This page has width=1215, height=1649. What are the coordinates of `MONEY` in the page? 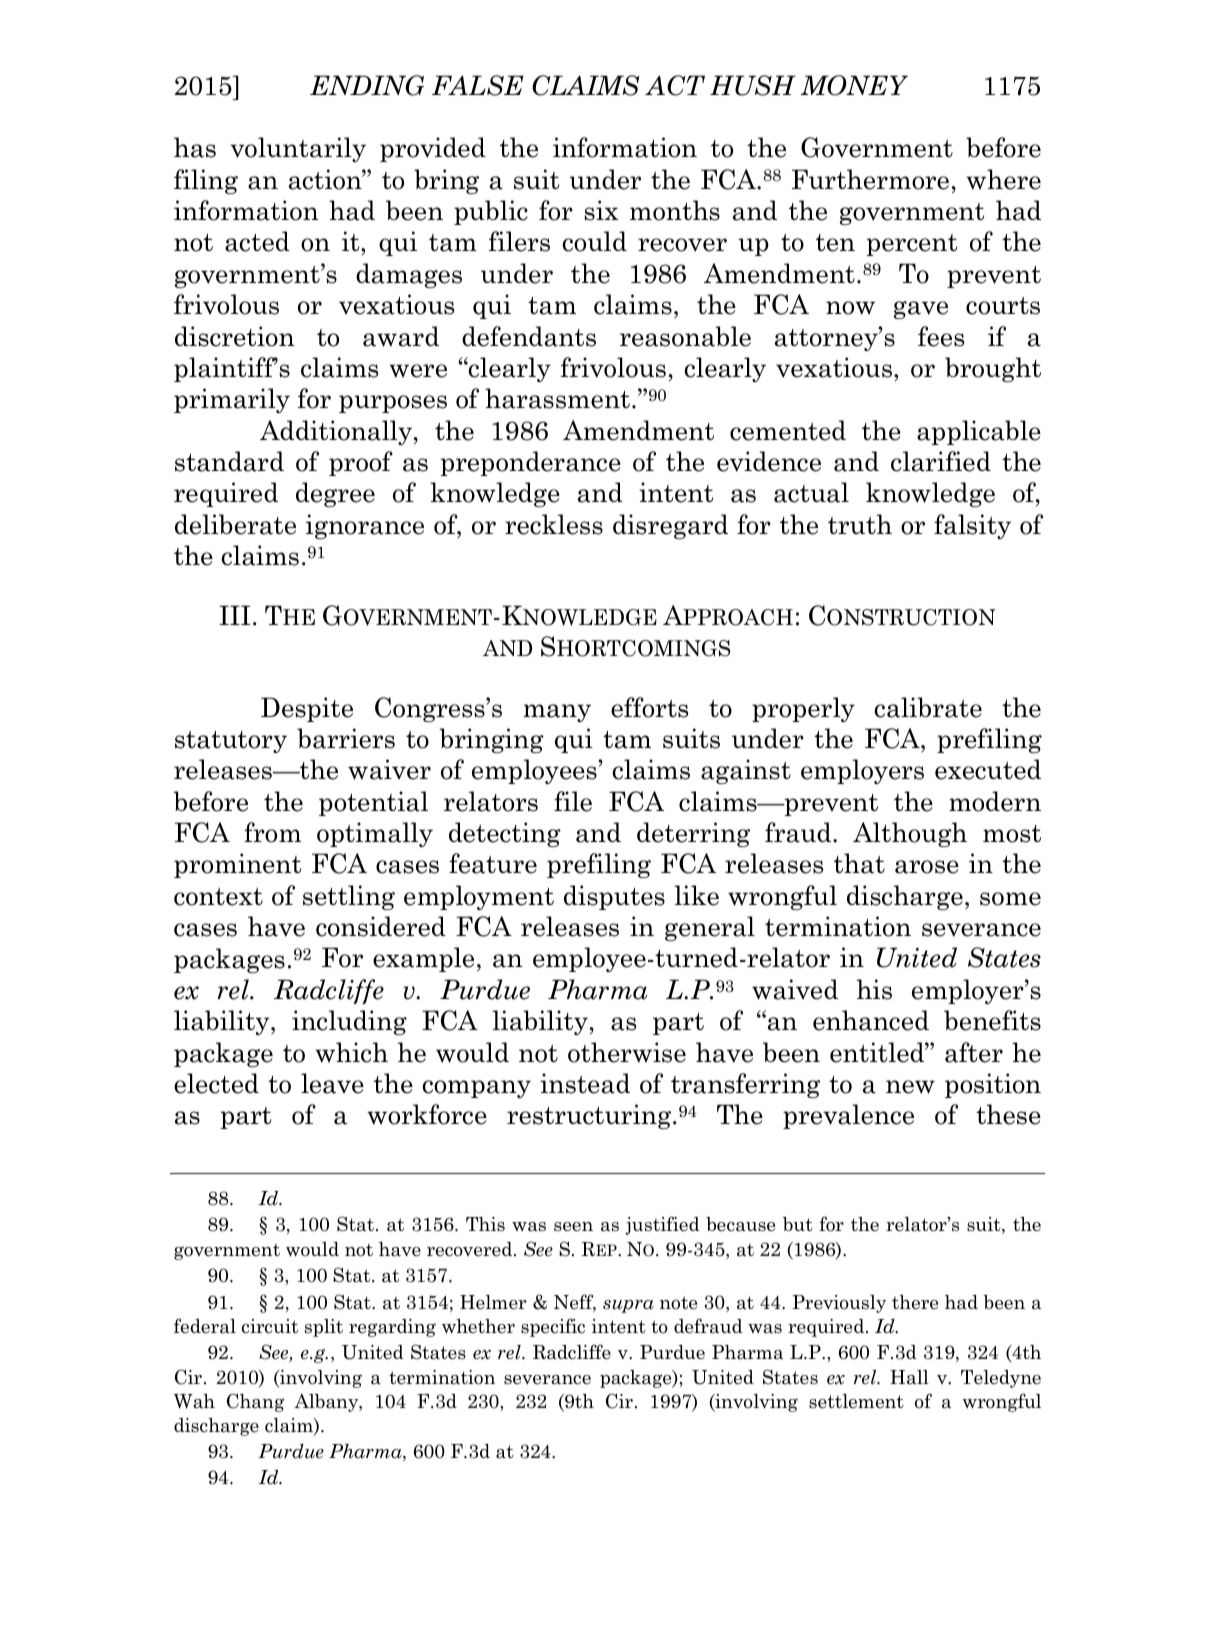 It's located at (854, 85).
